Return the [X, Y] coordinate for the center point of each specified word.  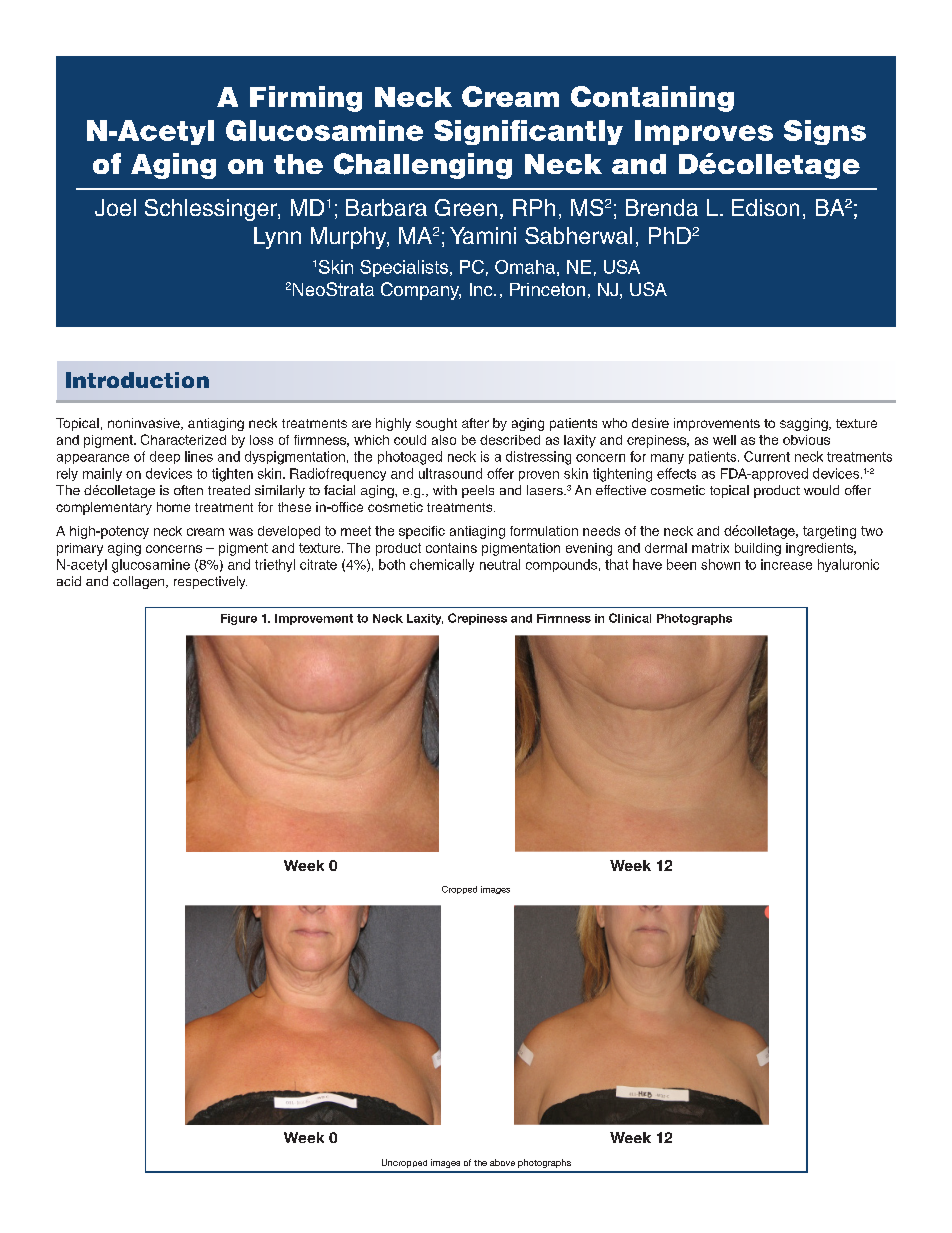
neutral [500, 564]
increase [786, 564]
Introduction [137, 380]
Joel [115, 207]
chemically [442, 565]
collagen [140, 582]
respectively [210, 582]
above [502, 1162]
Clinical [630, 618]
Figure [239, 619]
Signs [825, 132]
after [475, 423]
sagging [805, 424]
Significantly [528, 132]
